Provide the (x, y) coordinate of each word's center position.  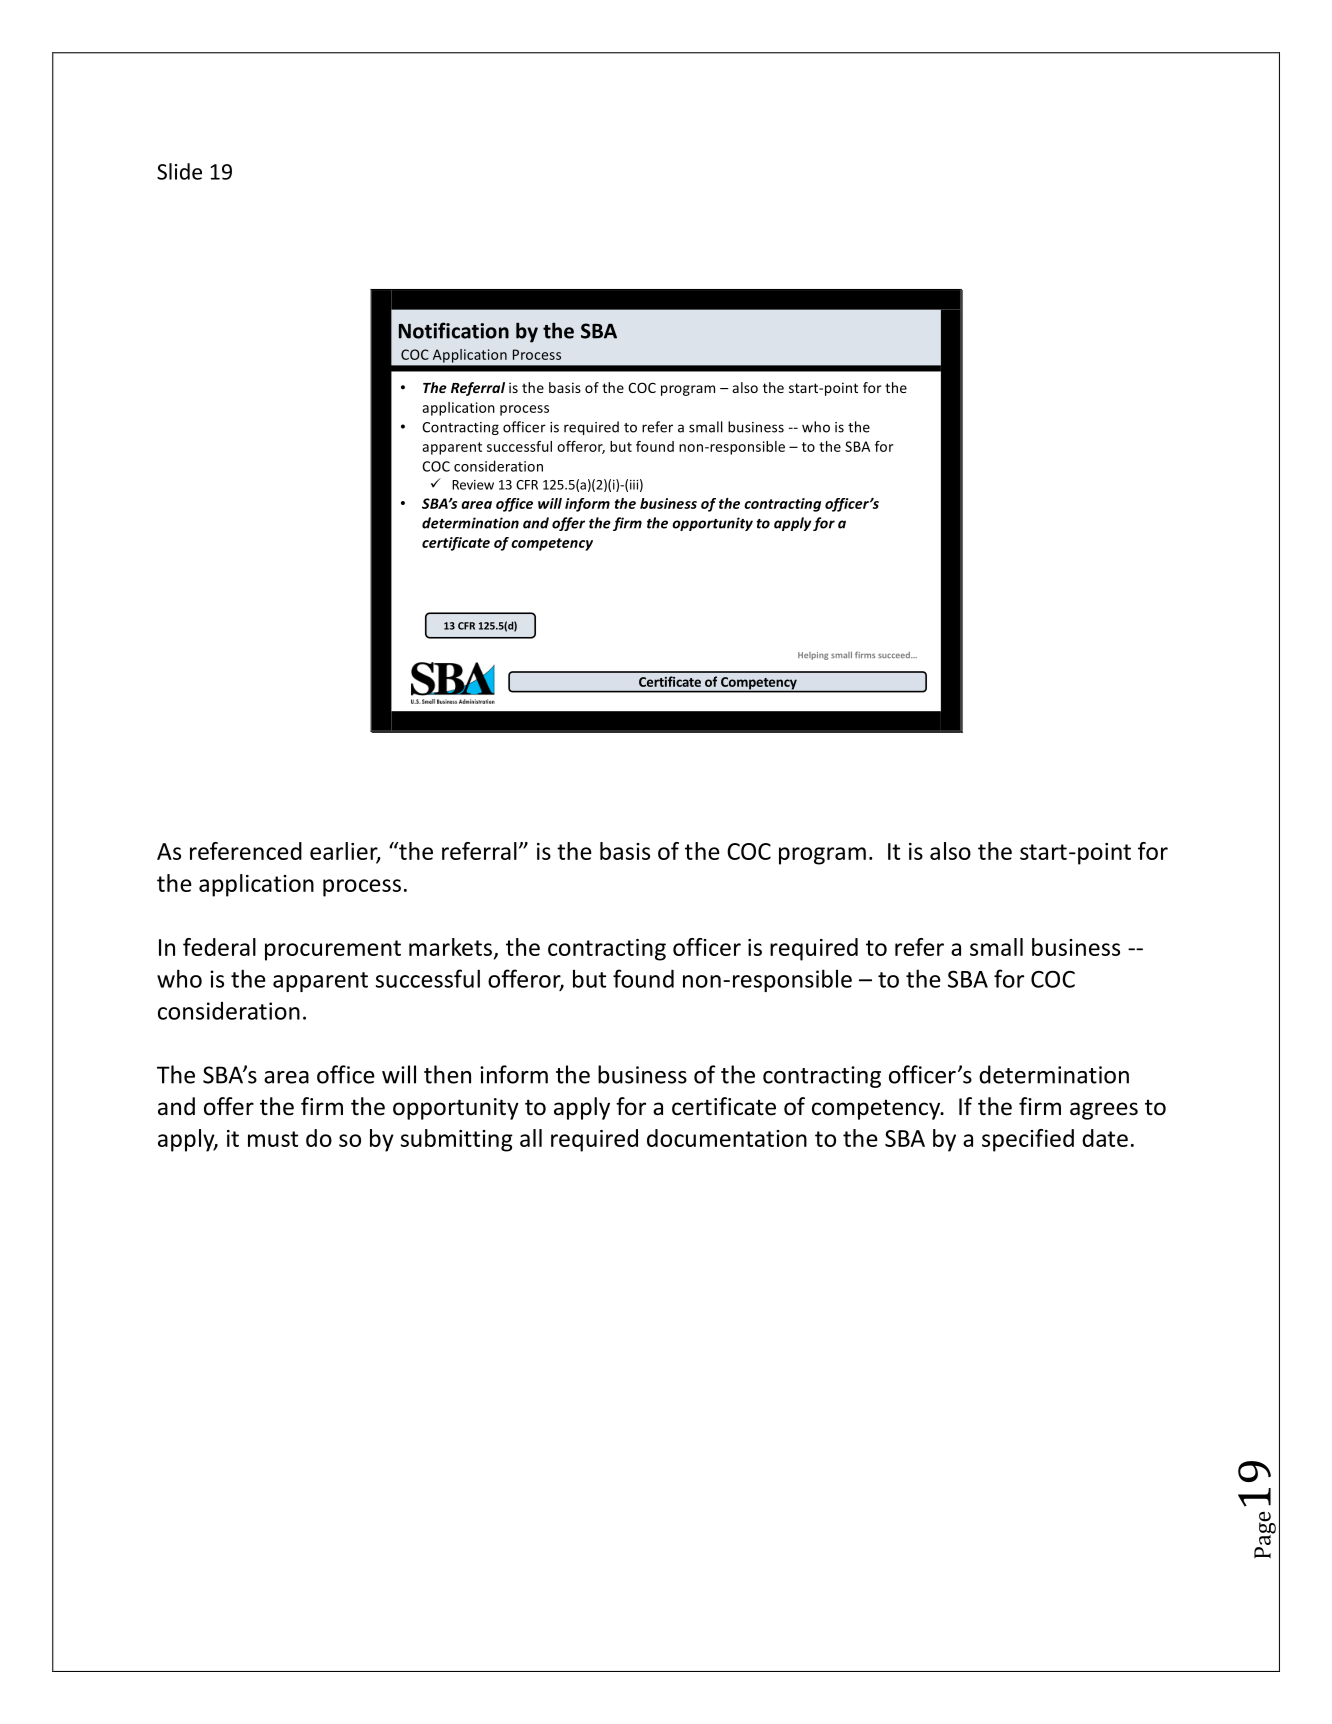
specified (1028, 1140)
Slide (179, 171)
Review (473, 485)
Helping (813, 656)
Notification (454, 330)
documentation (727, 1138)
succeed (895, 655)
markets (450, 947)
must (273, 1139)
